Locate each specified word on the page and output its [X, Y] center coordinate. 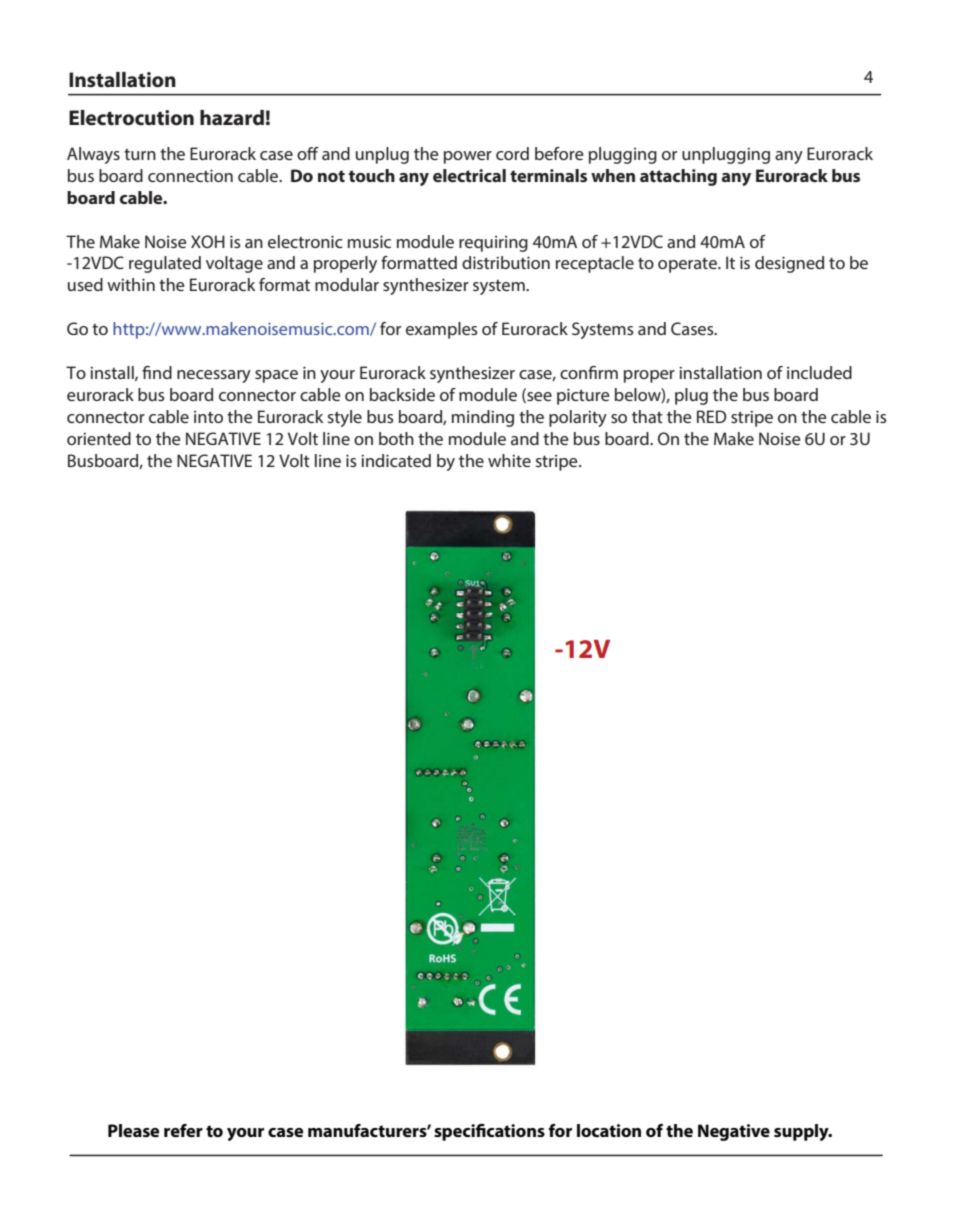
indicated [396, 460]
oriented [99, 438]
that [647, 416]
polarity [578, 418]
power [468, 157]
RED [712, 416]
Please [134, 1130]
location [609, 1130]
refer [183, 1130]
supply [802, 1132]
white [509, 460]
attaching [678, 177]
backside [402, 394]
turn [140, 154]
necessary [214, 376]
